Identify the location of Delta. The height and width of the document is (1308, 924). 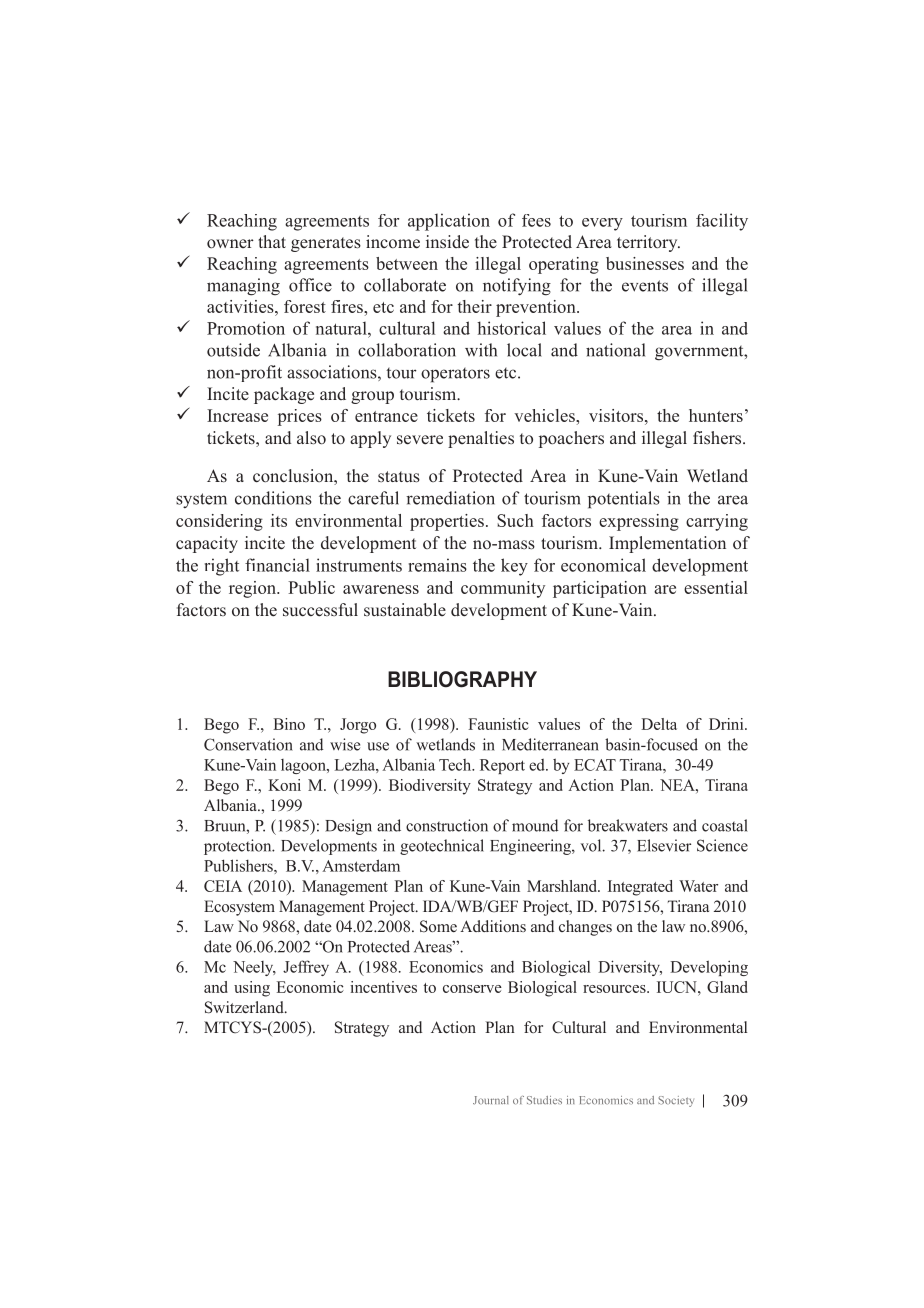
(659, 724).
